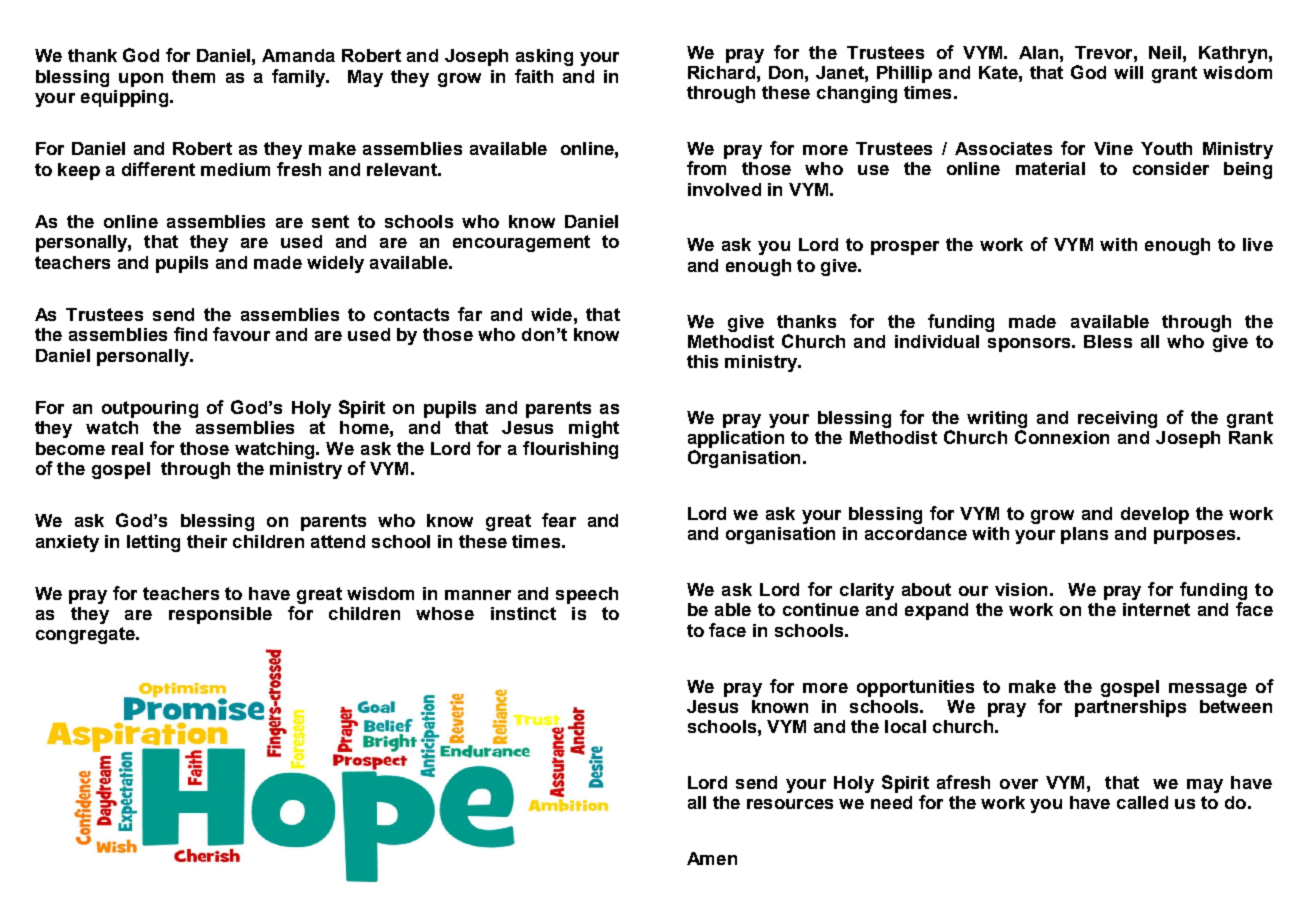 The height and width of the screenshot is (924, 1308). I want to click on them, so click(193, 76).
